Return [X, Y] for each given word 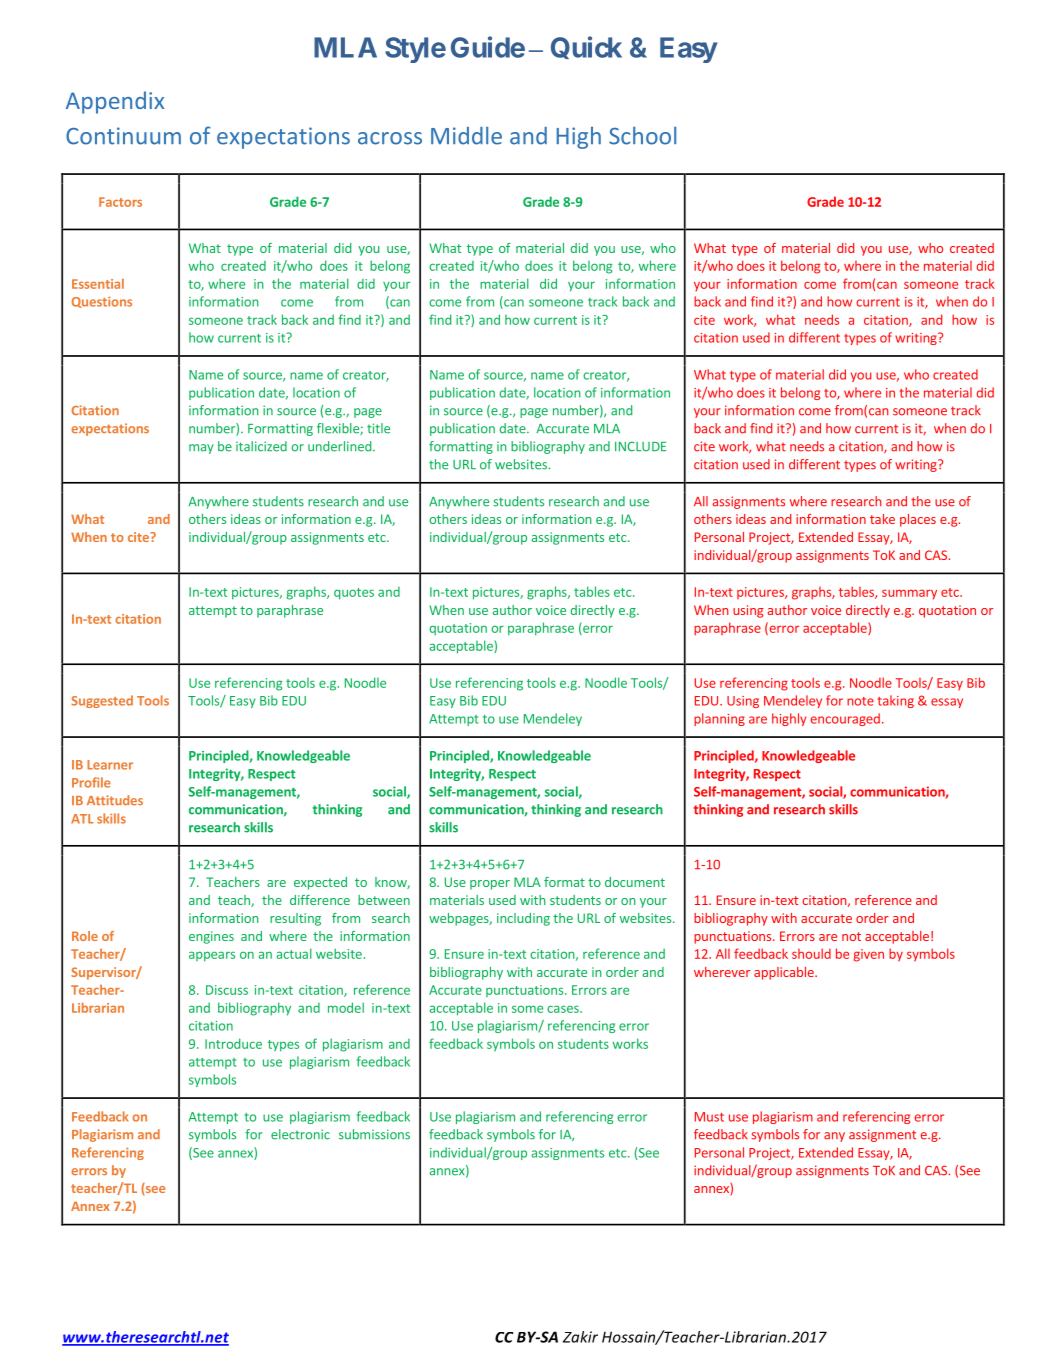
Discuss [227, 990]
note [860, 701]
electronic [300, 1134]
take [882, 519]
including [523, 919]
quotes [354, 594]
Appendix [115, 102]
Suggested [102, 701]
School [642, 135]
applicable [785, 973]
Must [709, 1117]
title [378, 428]
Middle [466, 135]
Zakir [580, 1337]
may [201, 449]
